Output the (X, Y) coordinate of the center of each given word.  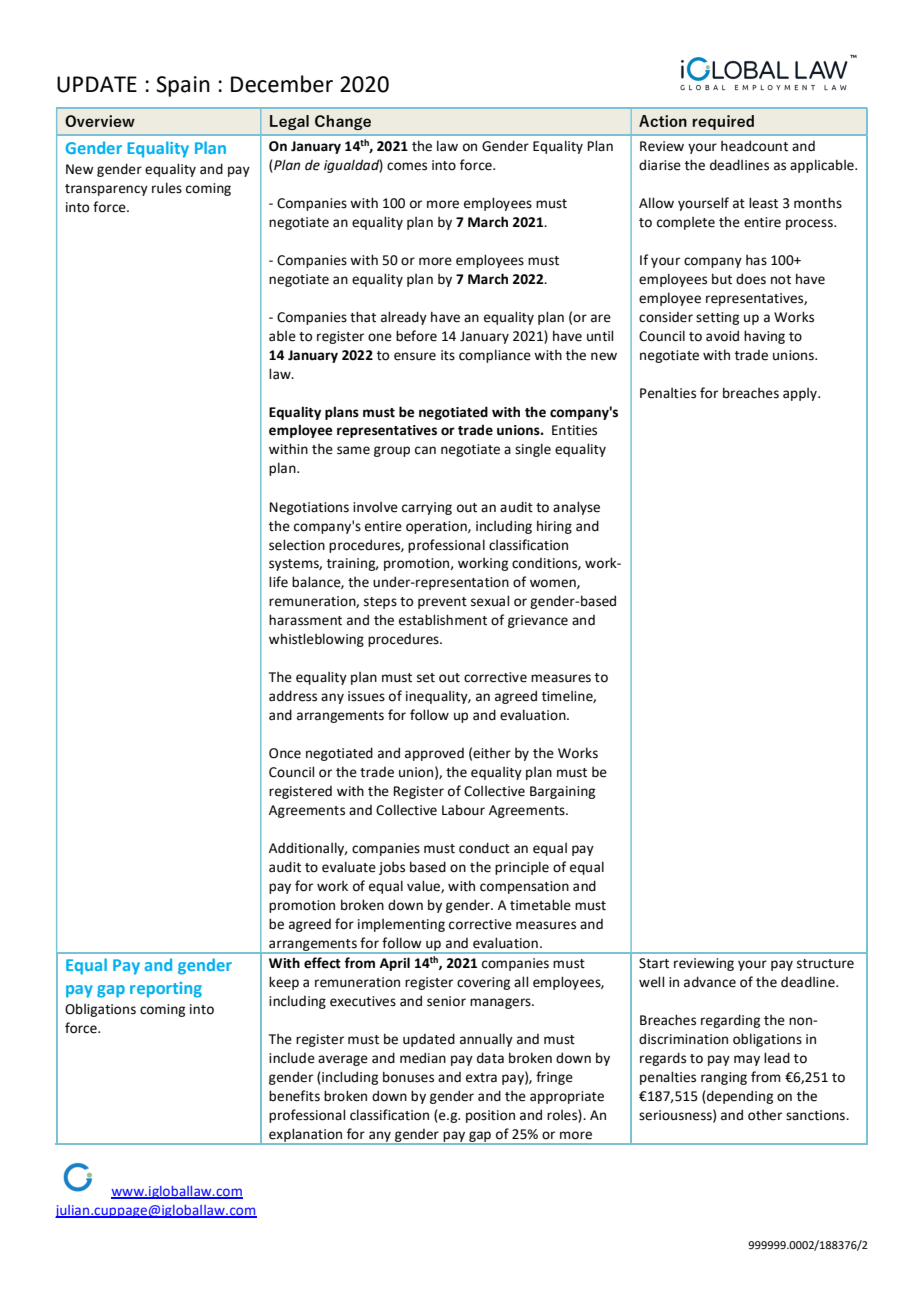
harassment (305, 620)
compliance (495, 356)
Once (285, 753)
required (723, 122)
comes (407, 166)
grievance (538, 621)
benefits (294, 1096)
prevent (442, 603)
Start (654, 963)
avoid (722, 336)
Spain (183, 86)
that (363, 317)
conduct (484, 848)
